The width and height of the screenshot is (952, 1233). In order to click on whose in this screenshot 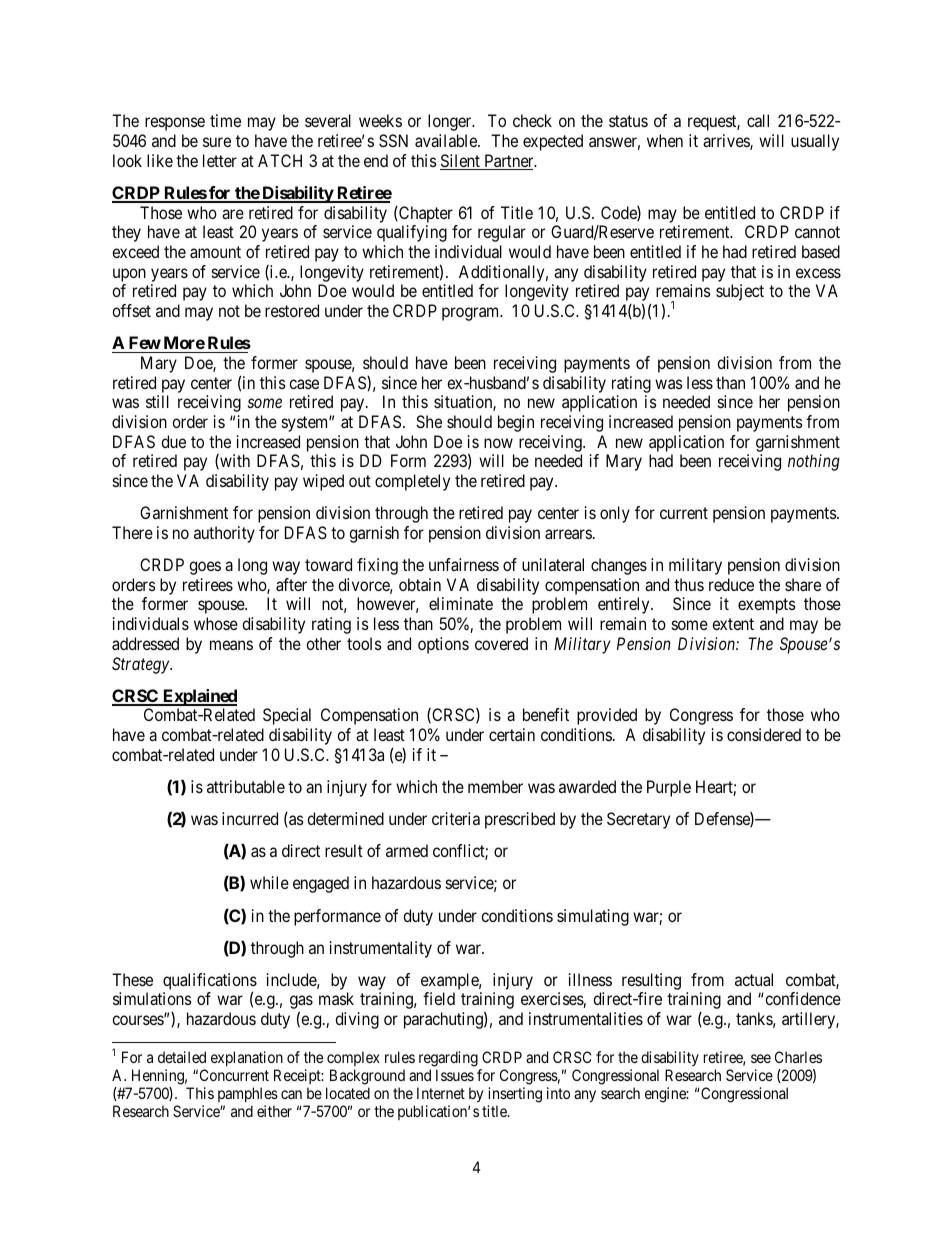, I will do `click(216, 623)`.
